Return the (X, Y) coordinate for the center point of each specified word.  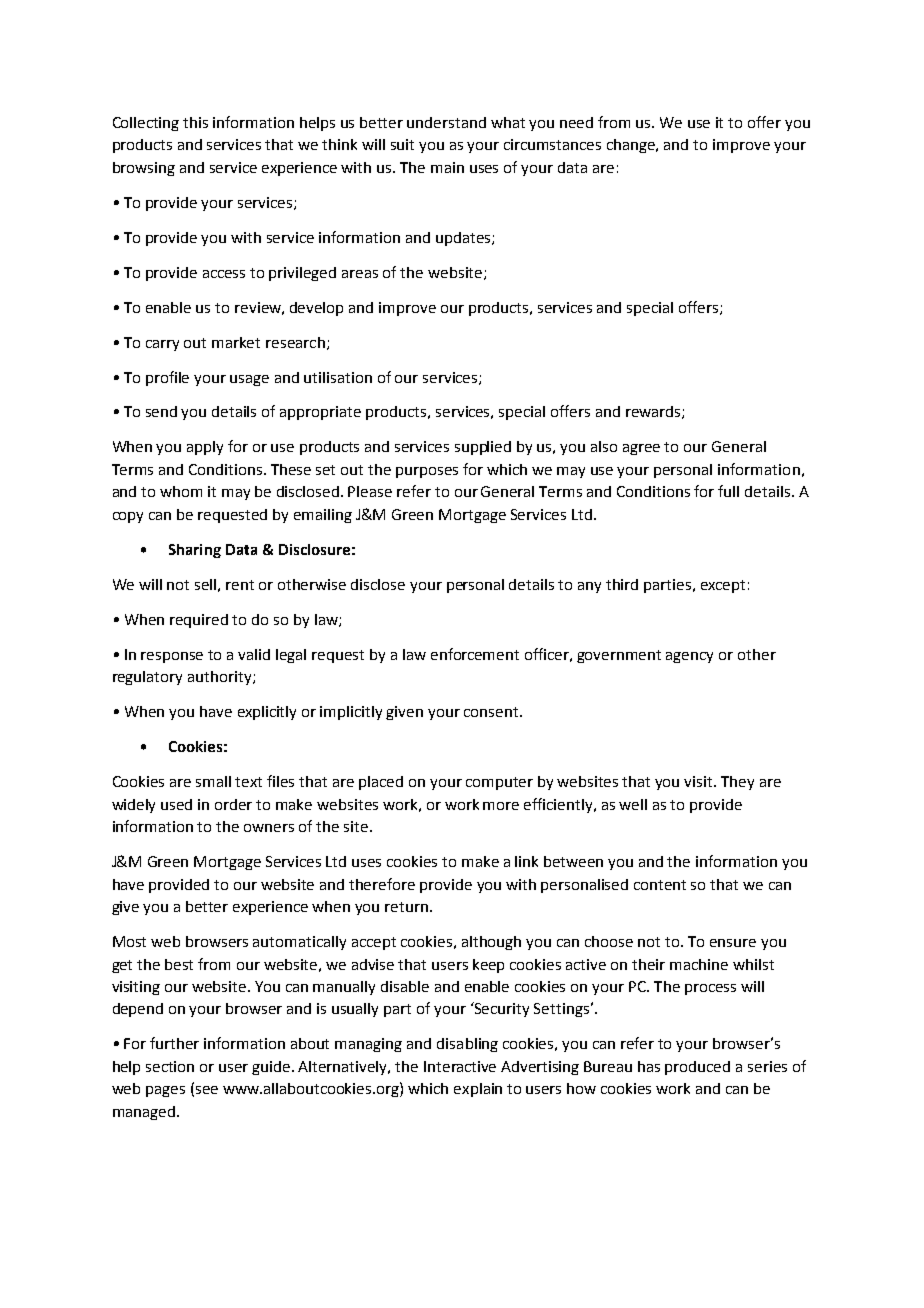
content (660, 885)
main (447, 167)
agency (689, 657)
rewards (654, 412)
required (199, 621)
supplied (483, 448)
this (195, 122)
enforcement (475, 654)
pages (165, 1091)
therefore (382, 884)
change (632, 146)
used (176, 804)
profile (167, 378)
